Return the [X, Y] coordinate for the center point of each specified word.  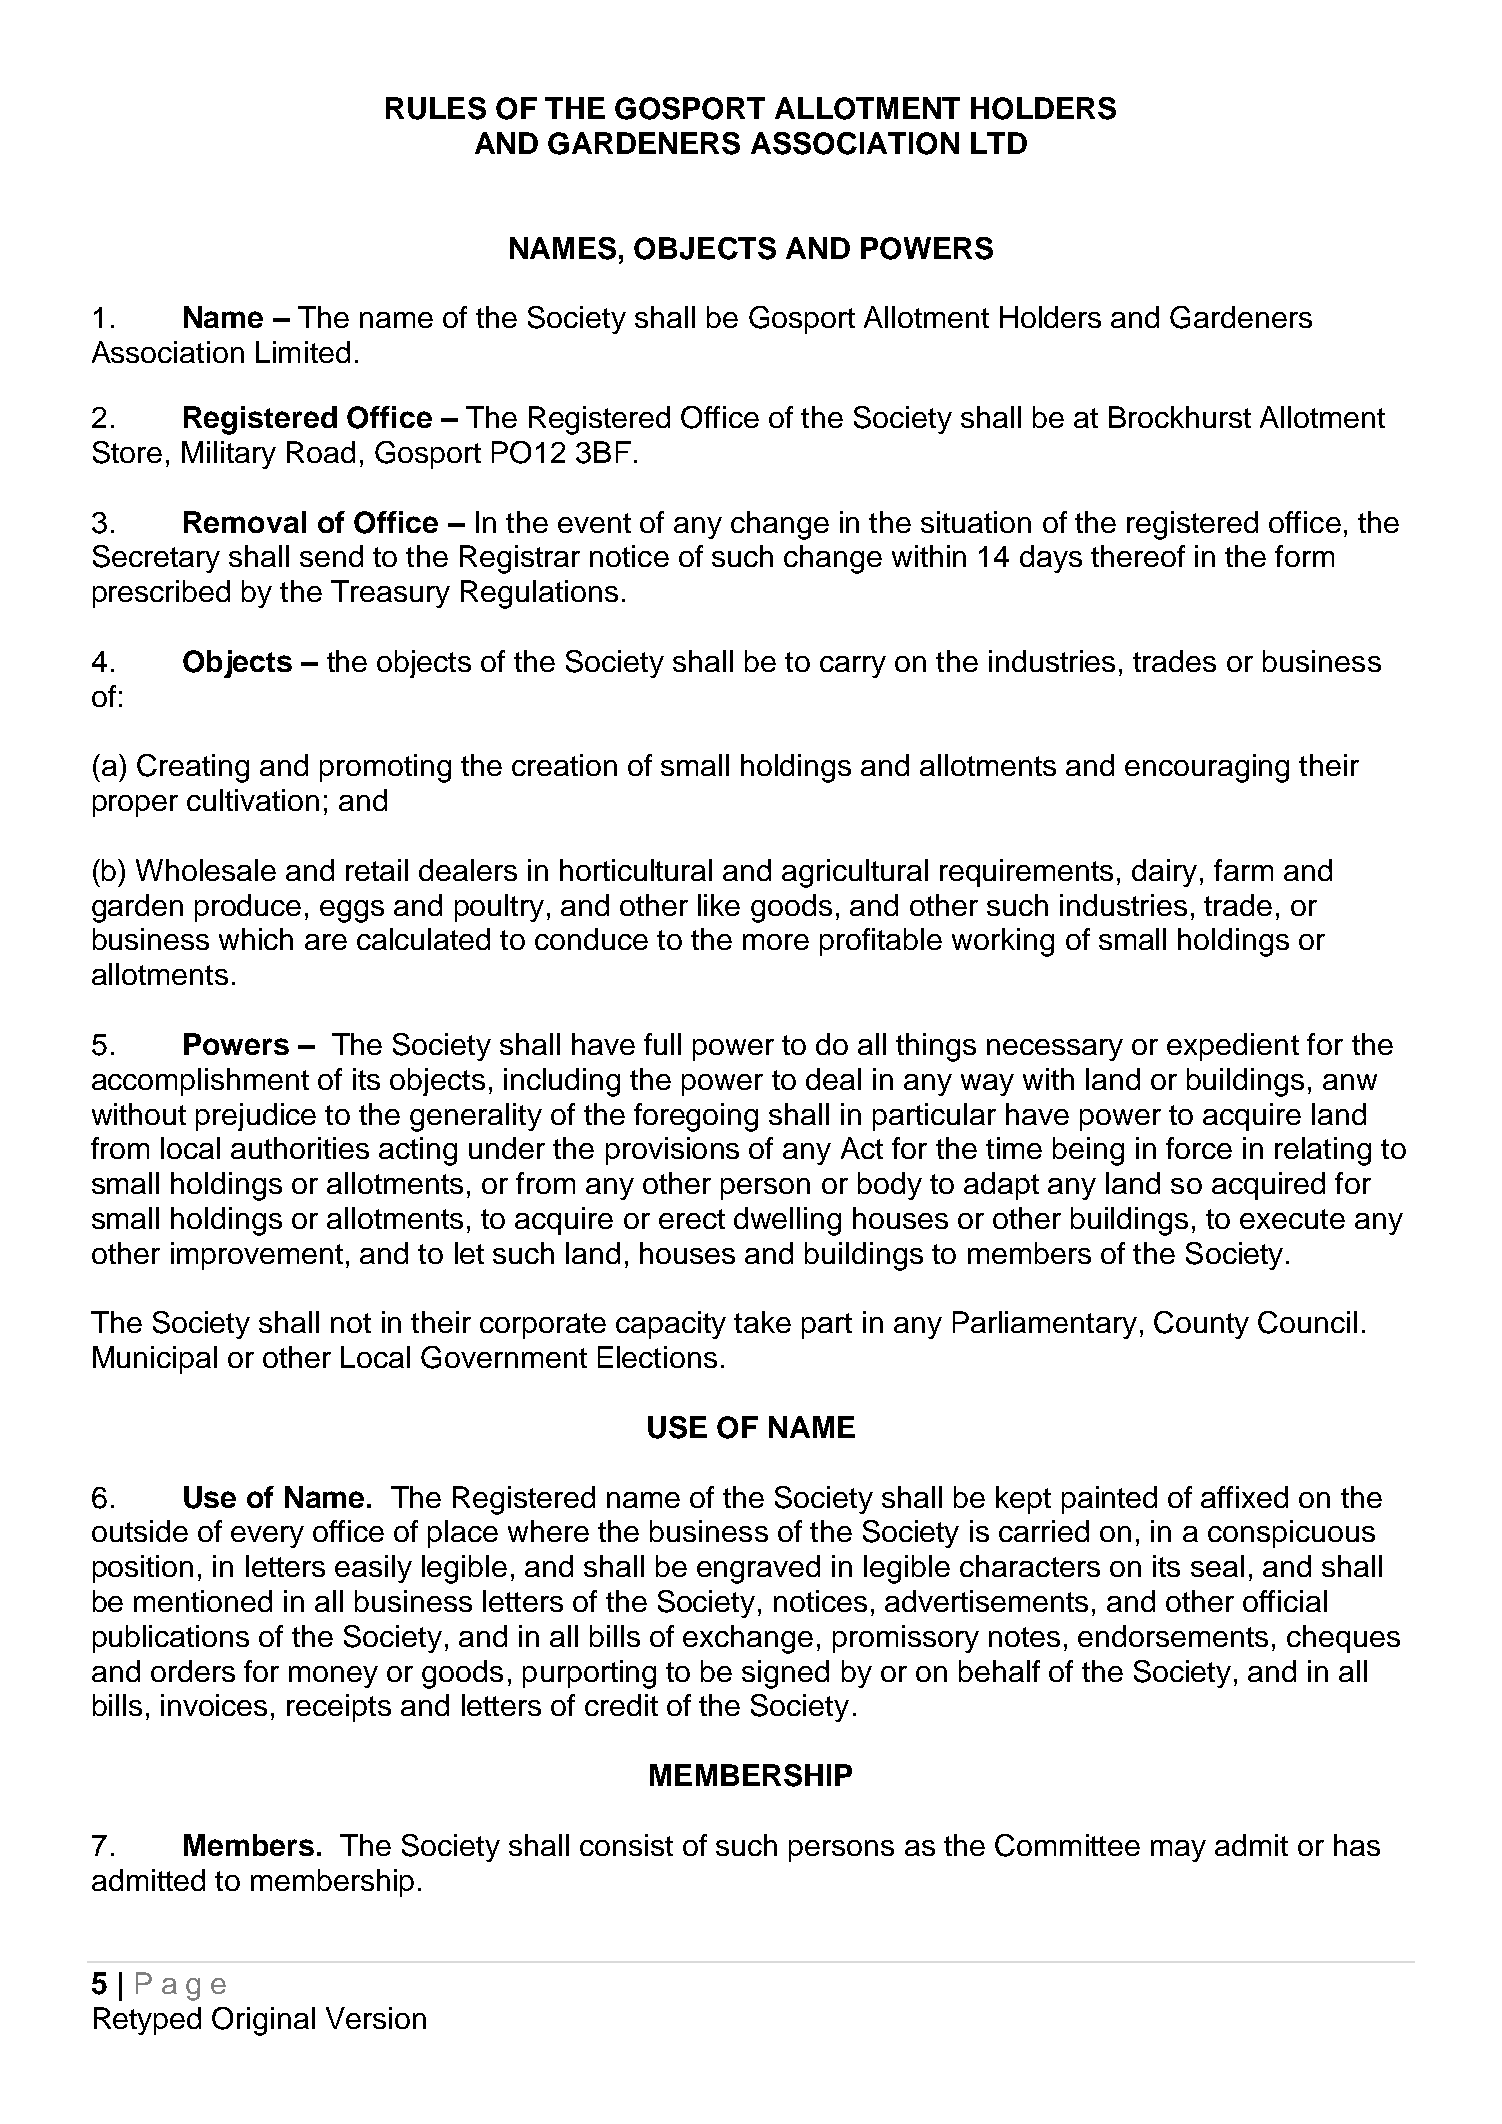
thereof [1138, 556]
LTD [999, 143]
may [1178, 1851]
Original [263, 2021]
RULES [436, 108]
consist [626, 1845]
